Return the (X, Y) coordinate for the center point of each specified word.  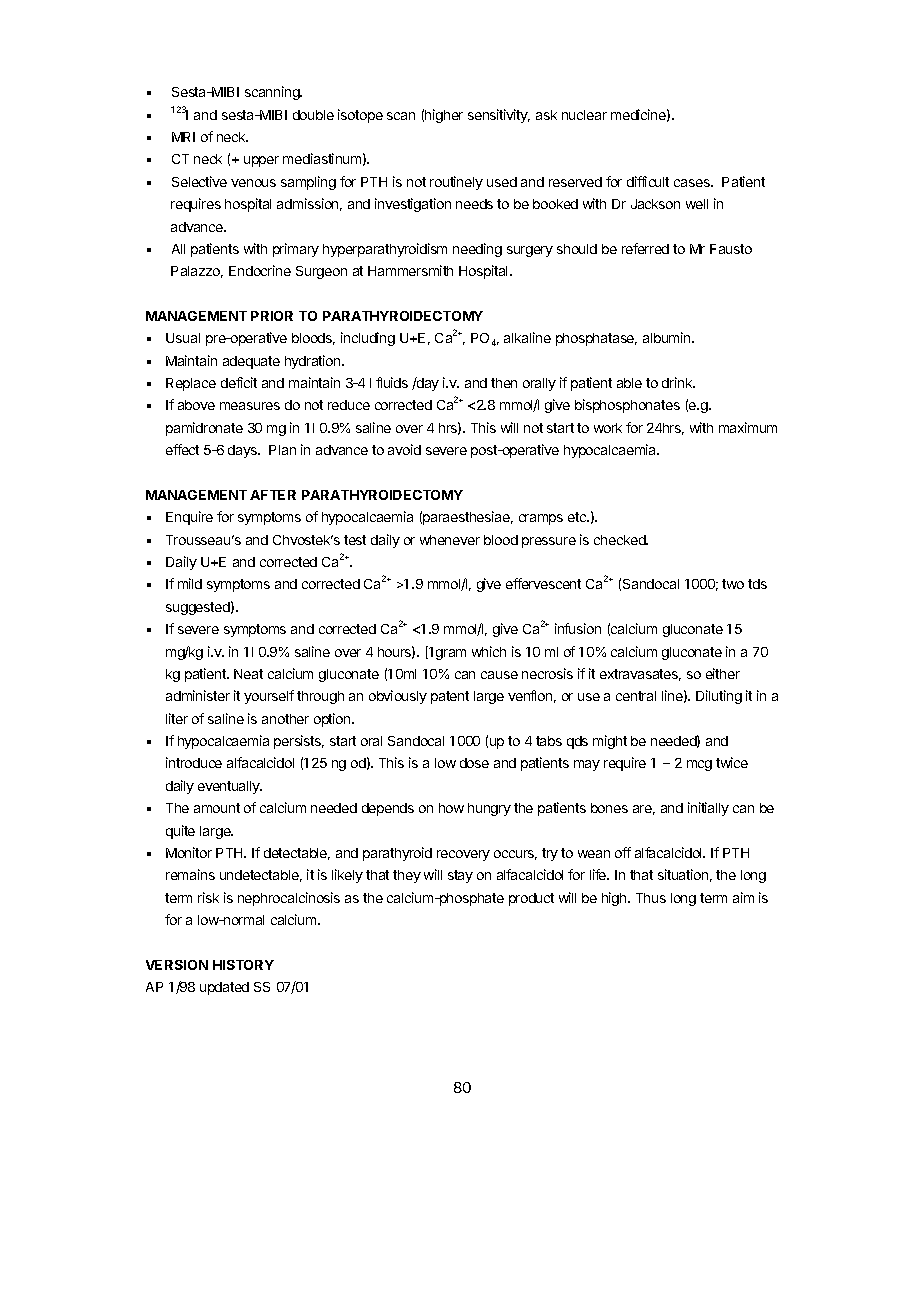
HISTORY (243, 965)
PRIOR (272, 316)
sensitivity (499, 116)
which (489, 651)
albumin (668, 337)
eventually (230, 787)
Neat (248, 674)
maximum (748, 427)
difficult (648, 181)
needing (477, 250)
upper (261, 161)
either (723, 673)
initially (708, 809)
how (451, 808)
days (243, 451)
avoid (404, 449)
